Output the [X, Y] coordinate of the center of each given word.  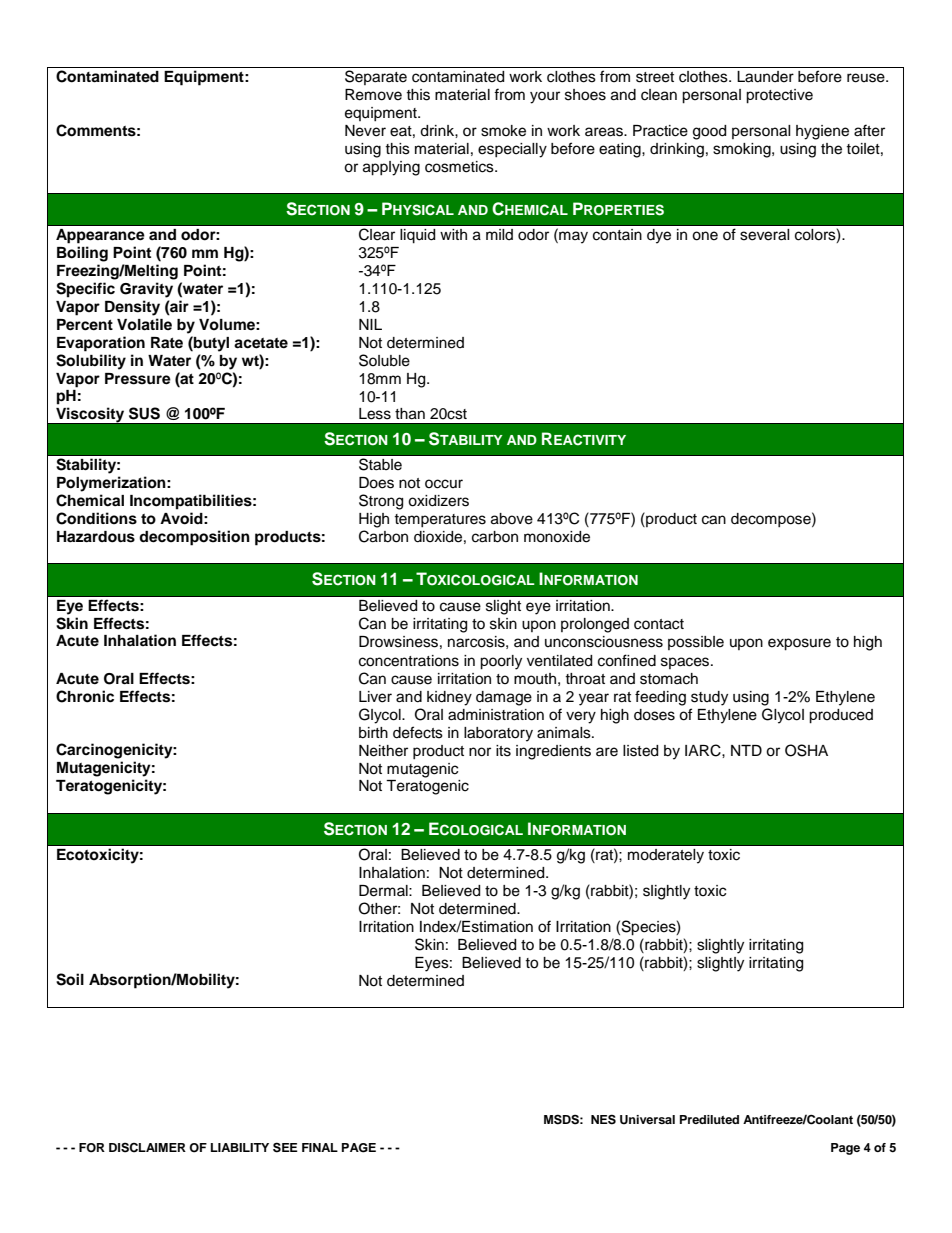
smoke [503, 131]
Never [365, 131]
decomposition [194, 538]
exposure [799, 644]
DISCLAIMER [147, 1148]
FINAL [320, 1147]
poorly [501, 662]
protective [779, 96]
